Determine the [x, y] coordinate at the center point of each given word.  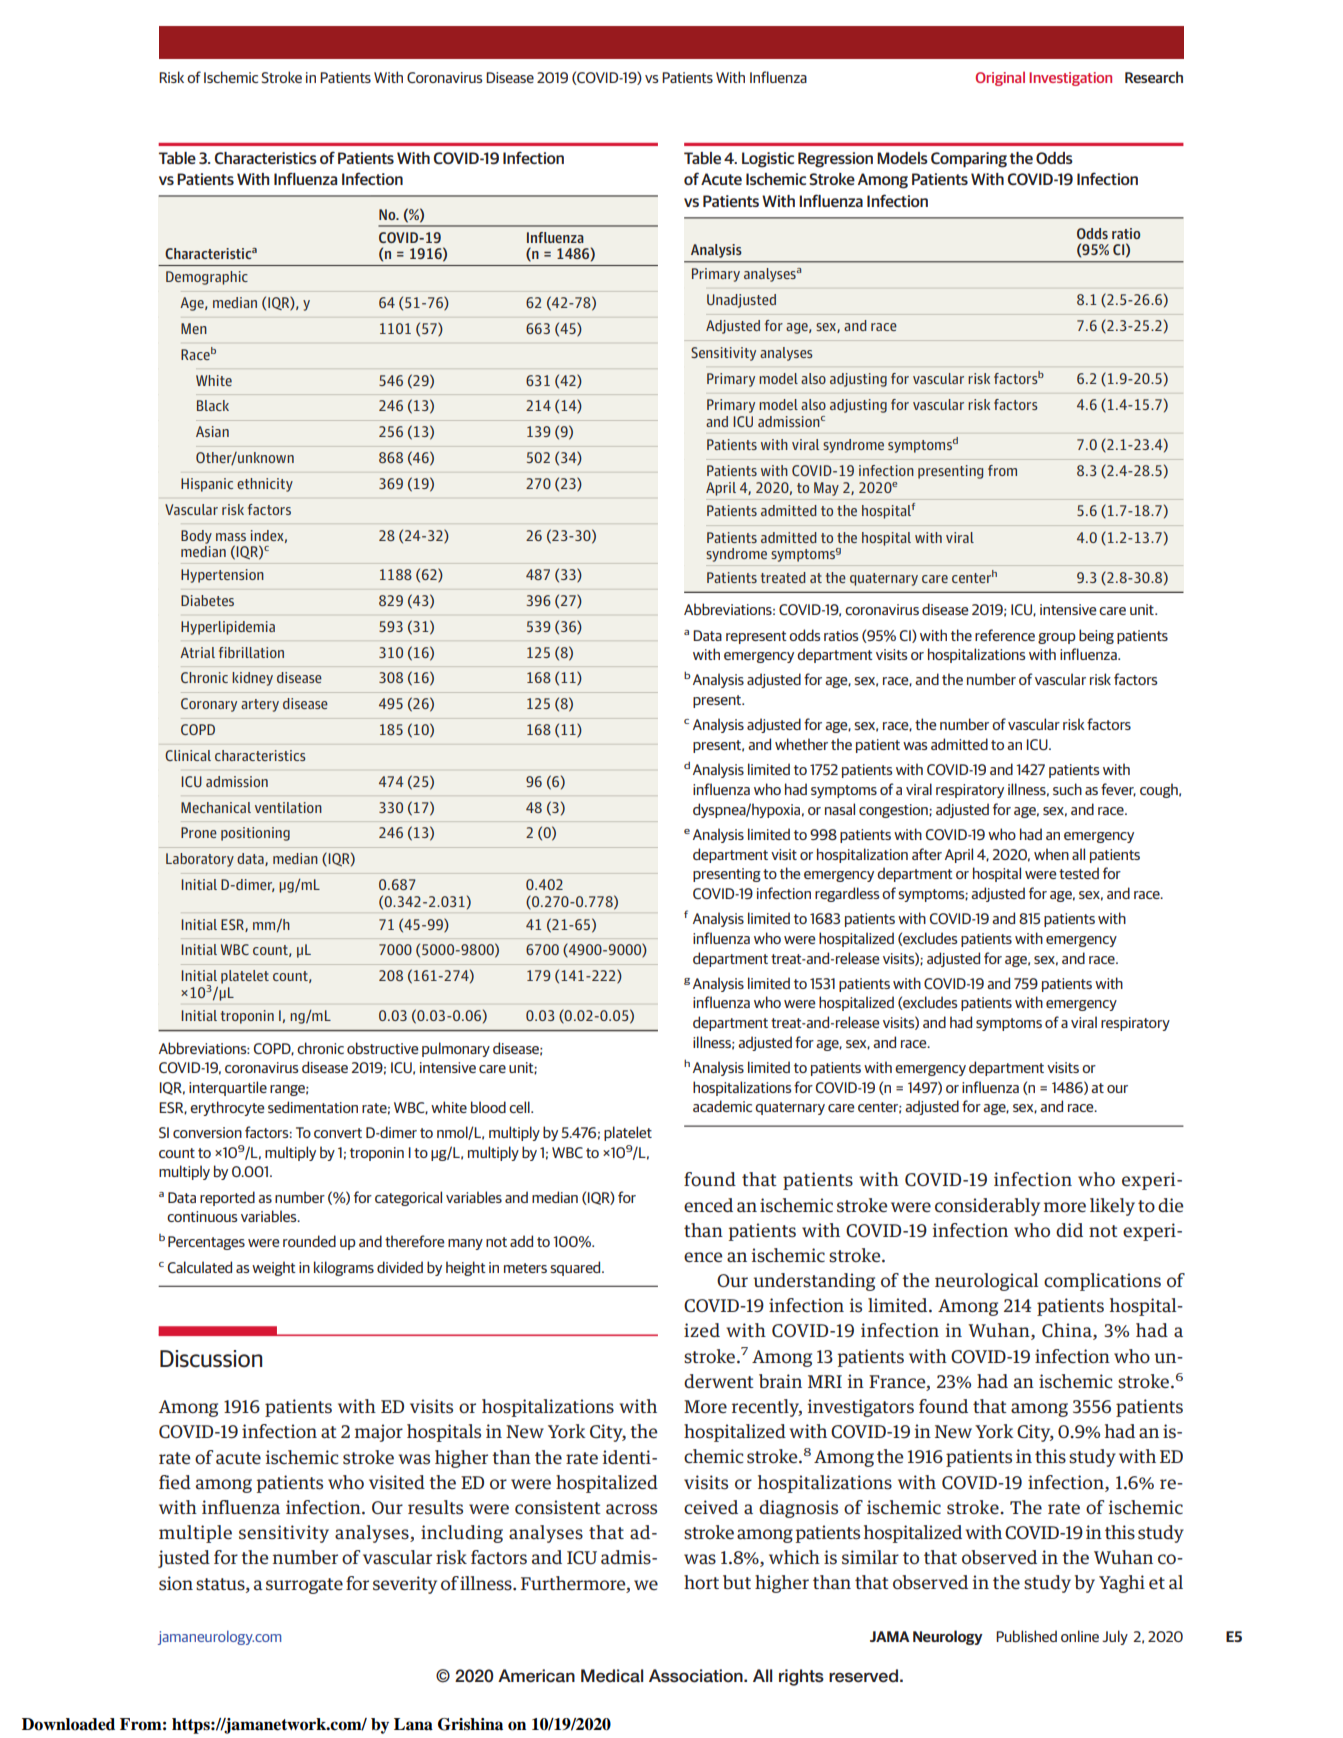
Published [1026, 1636]
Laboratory [200, 860]
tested [1079, 873]
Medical [612, 1676]
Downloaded [68, 1724]
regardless [847, 894]
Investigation [1070, 79]
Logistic [768, 160]
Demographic [207, 278]
